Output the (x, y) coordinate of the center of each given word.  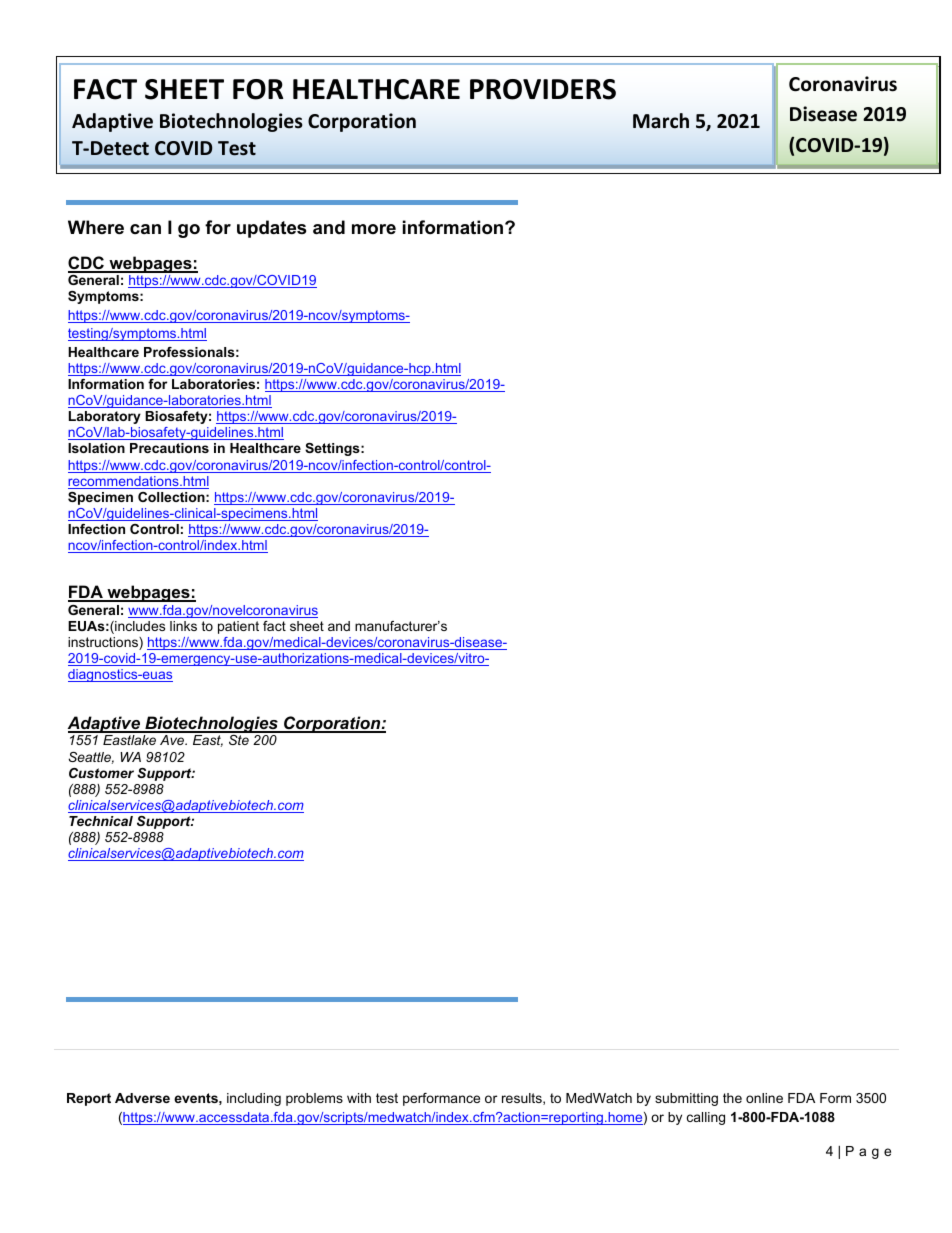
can (145, 229)
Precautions (169, 448)
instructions (104, 643)
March (661, 121)
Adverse (142, 1098)
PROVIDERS (543, 89)
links (183, 626)
